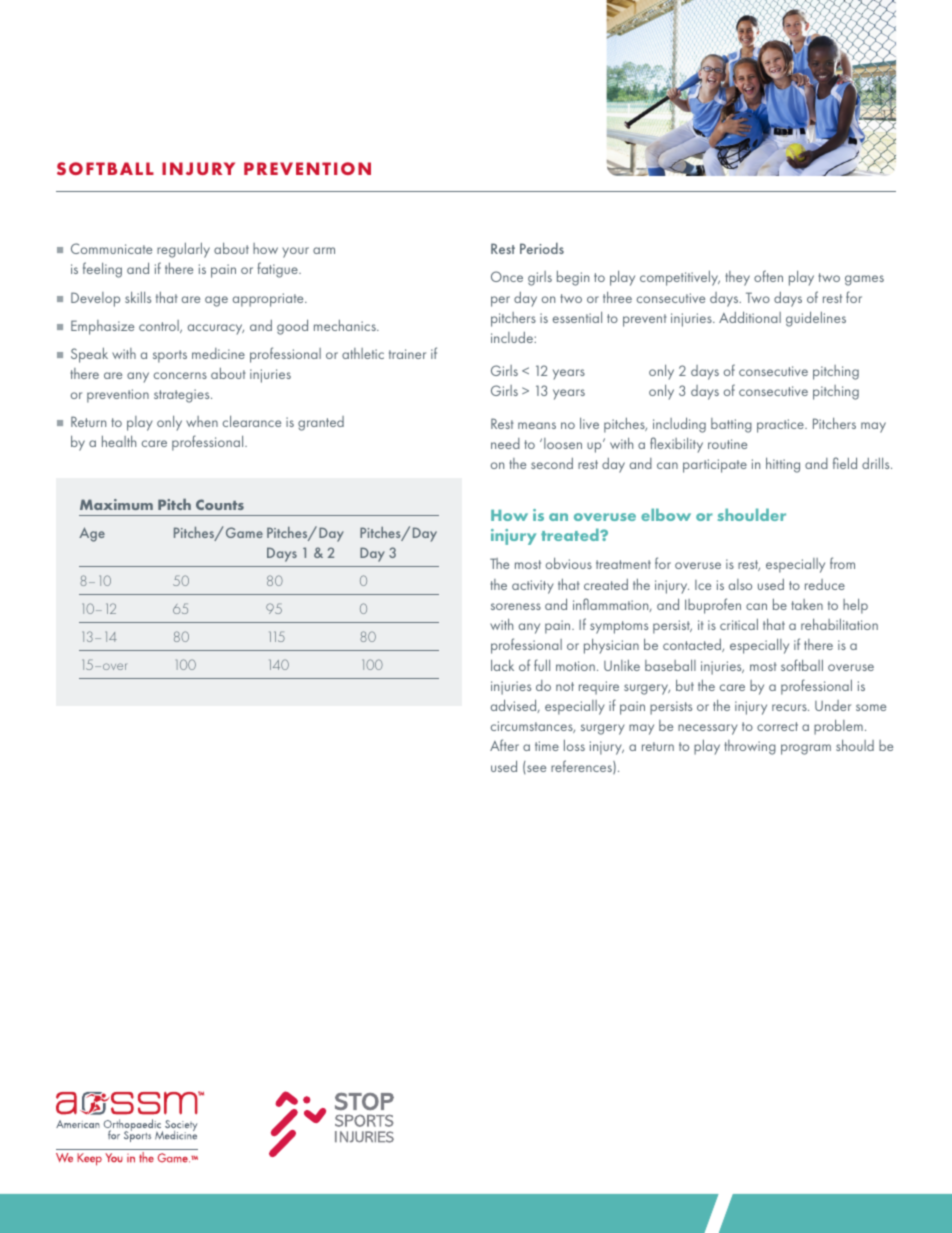 The width and height of the screenshot is (952, 1233). I want to click on strategies, so click(183, 396).
